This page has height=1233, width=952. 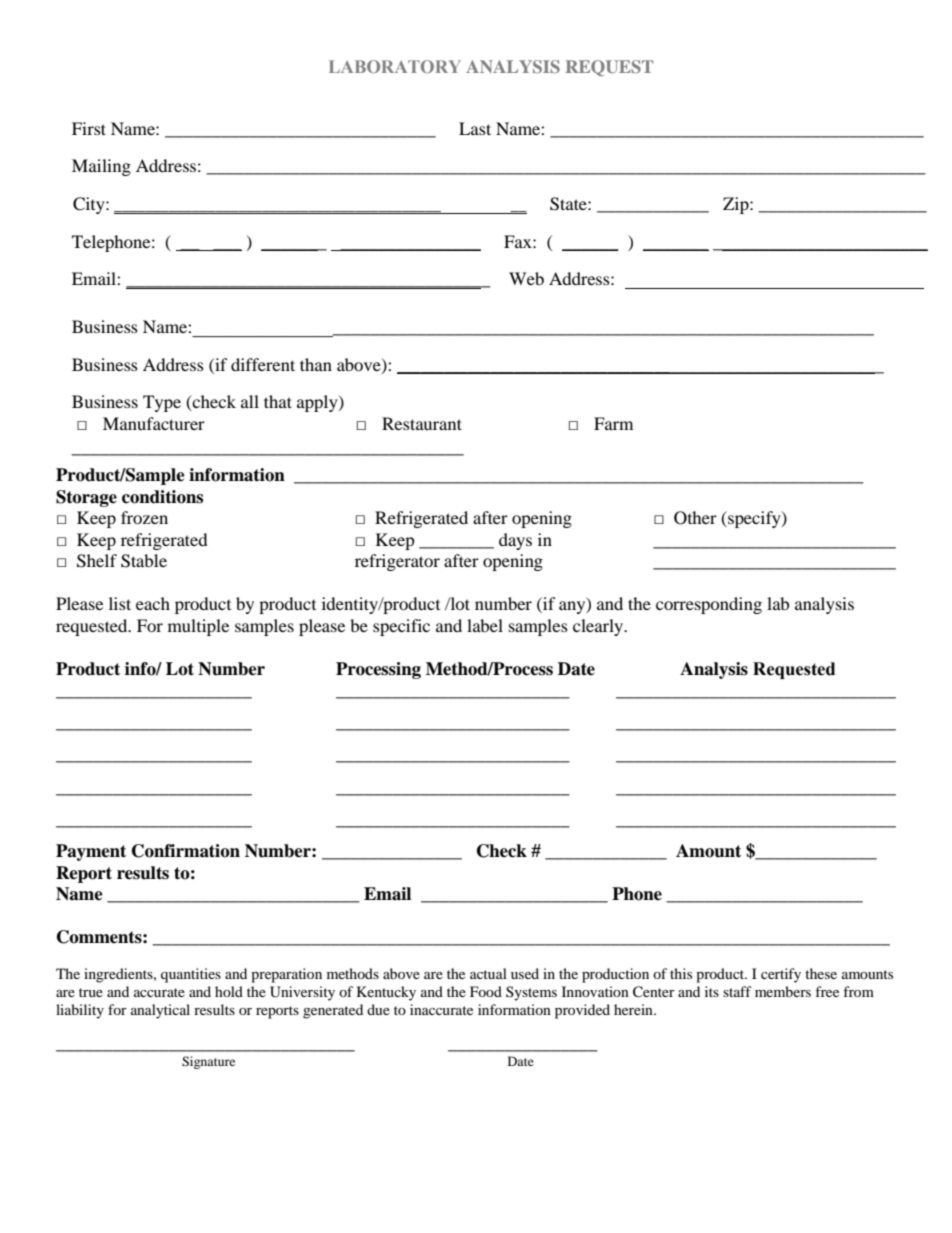 I want to click on Last, so click(x=475, y=128).
